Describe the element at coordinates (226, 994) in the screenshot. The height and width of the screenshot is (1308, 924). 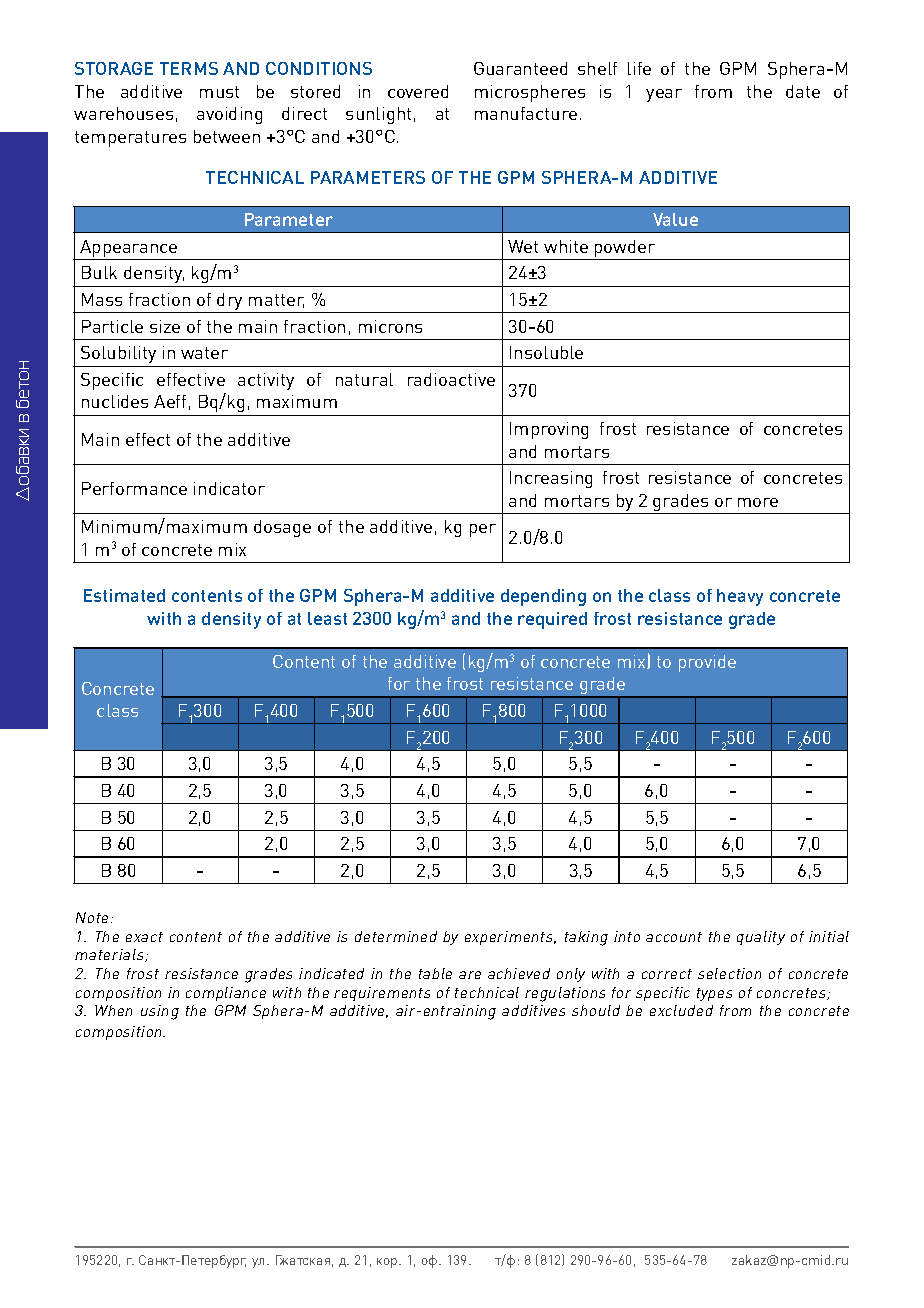
I see `compliance` at that location.
